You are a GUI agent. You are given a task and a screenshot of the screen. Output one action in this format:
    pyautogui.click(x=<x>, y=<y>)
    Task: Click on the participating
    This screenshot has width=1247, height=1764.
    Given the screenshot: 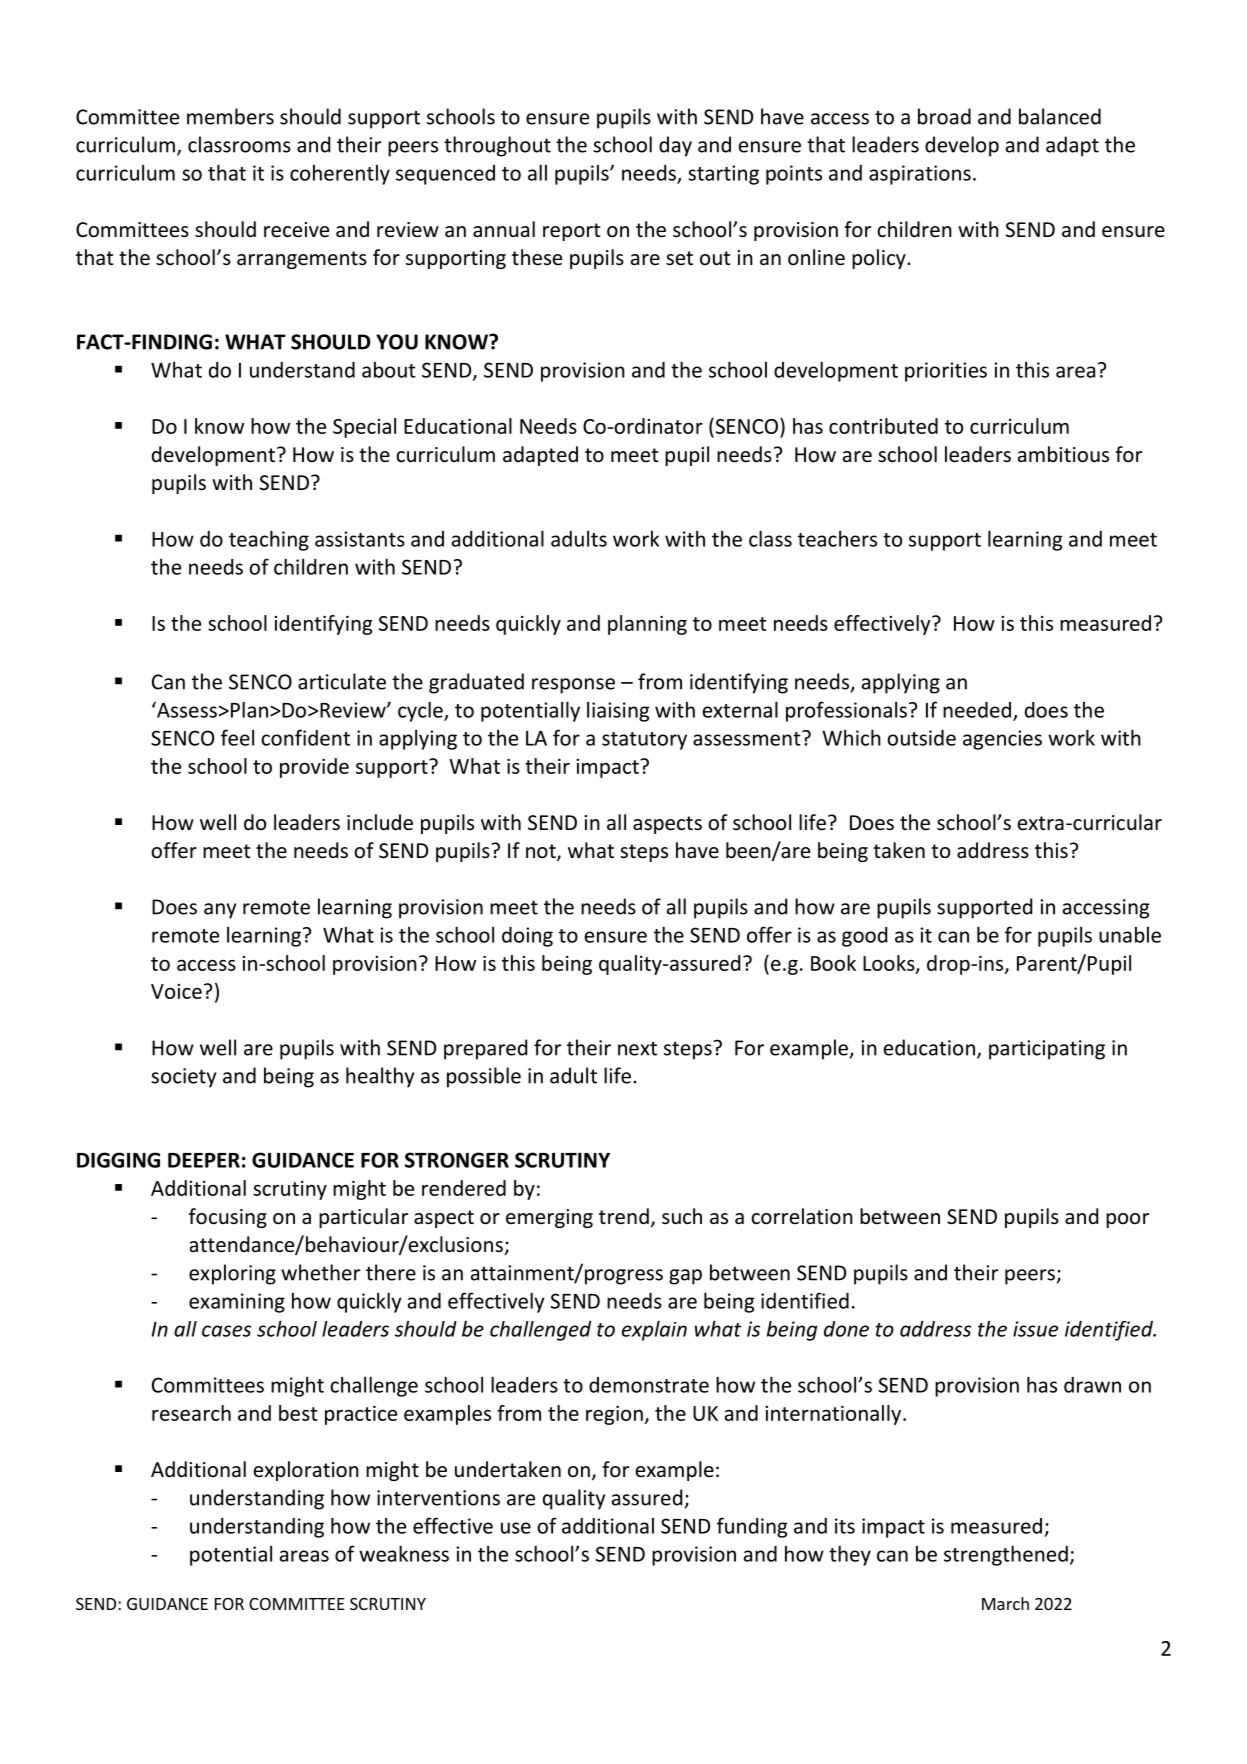 What is the action you would take?
    pyautogui.click(x=1047, y=1050)
